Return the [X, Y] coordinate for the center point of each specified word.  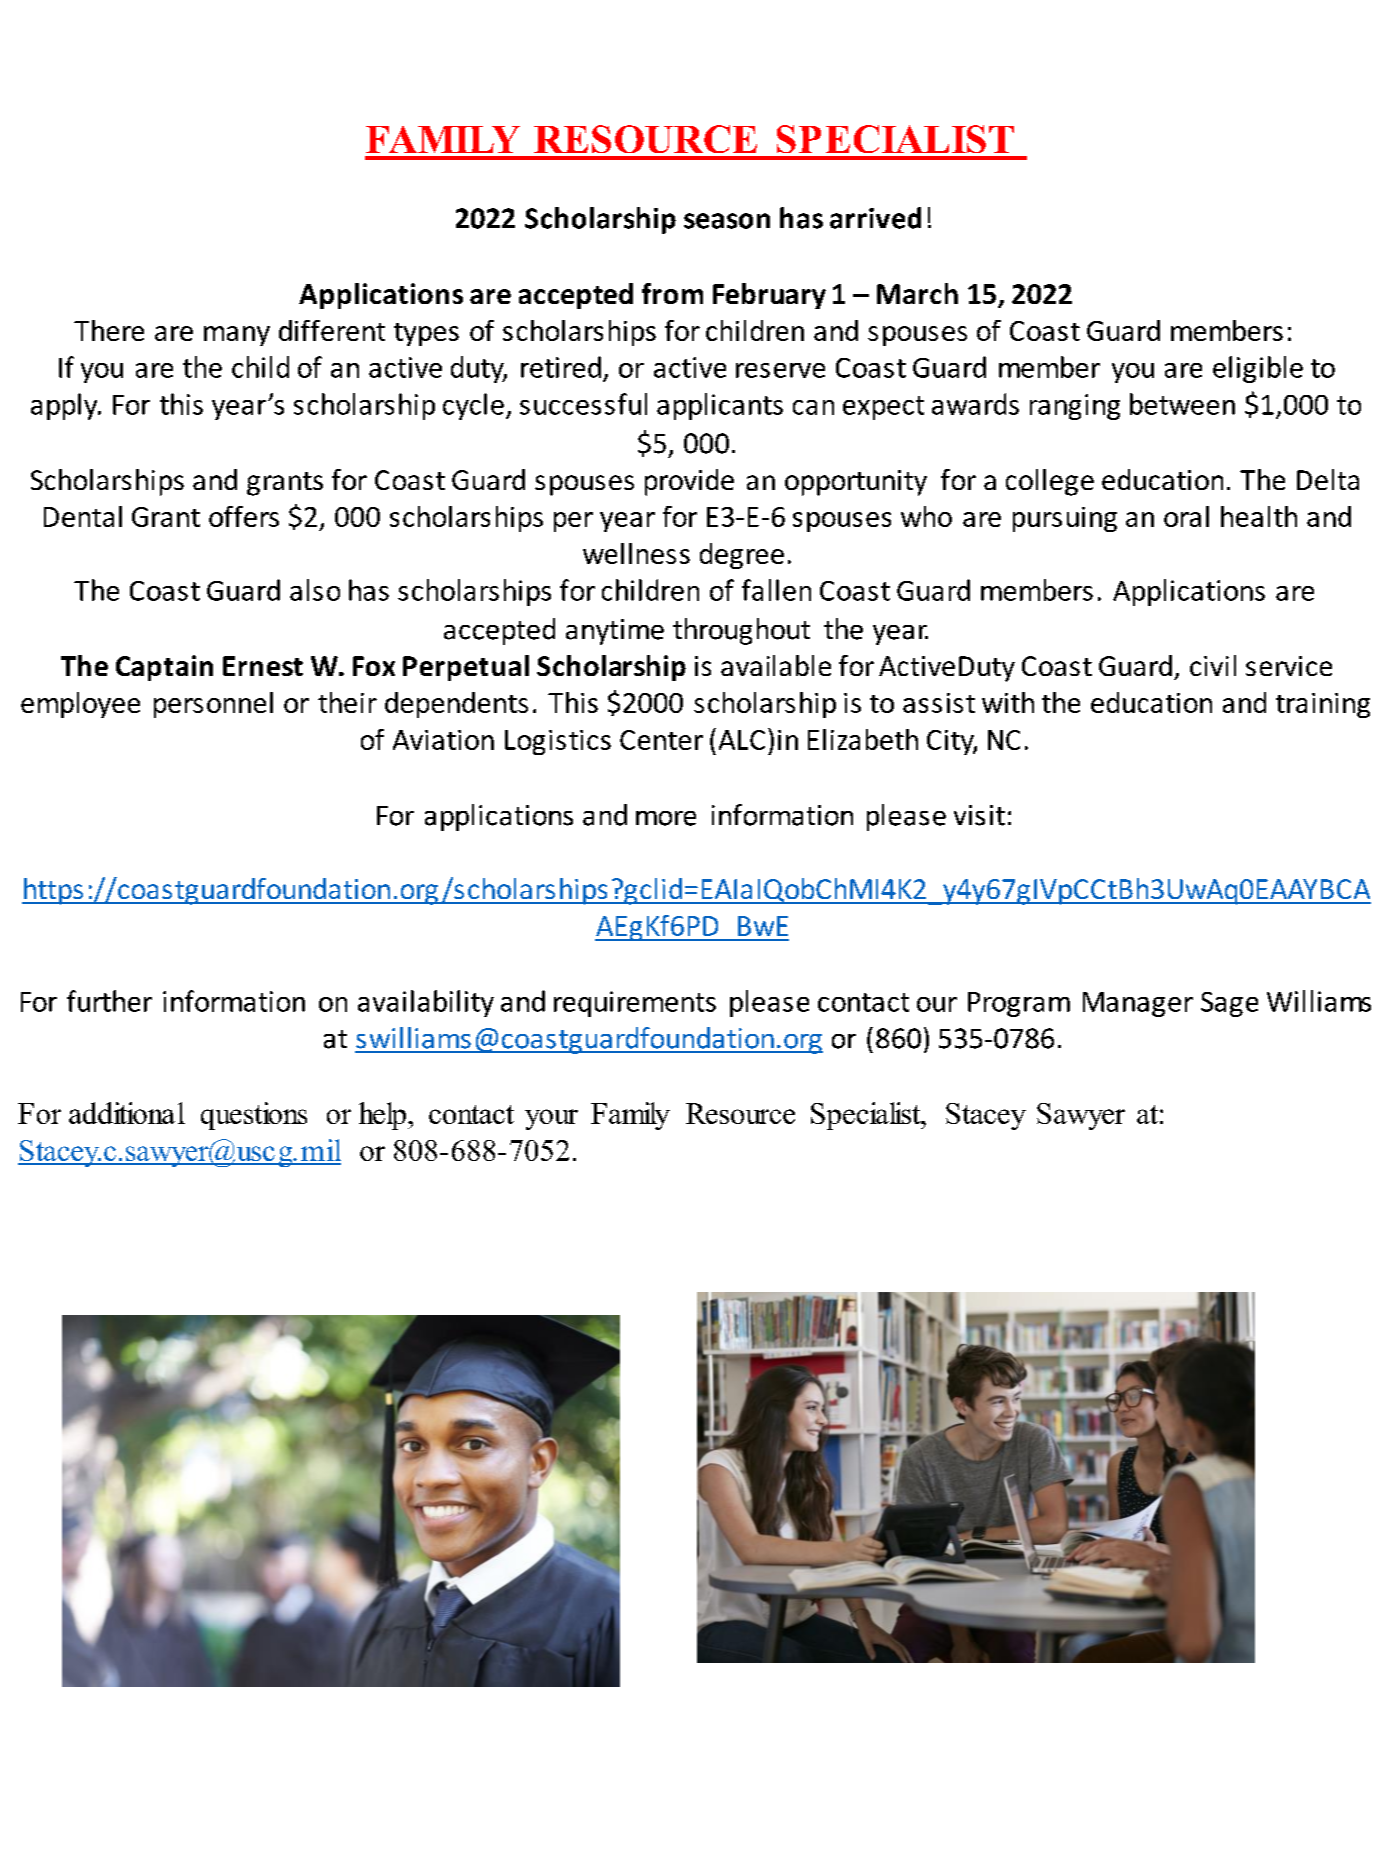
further [109, 1001]
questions [254, 1116]
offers [244, 516]
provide [689, 482]
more [666, 818]
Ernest [263, 666]
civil [1213, 665]
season [727, 221]
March [917, 293]
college [1050, 482]
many [237, 336]
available [776, 665]
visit [979, 815]
